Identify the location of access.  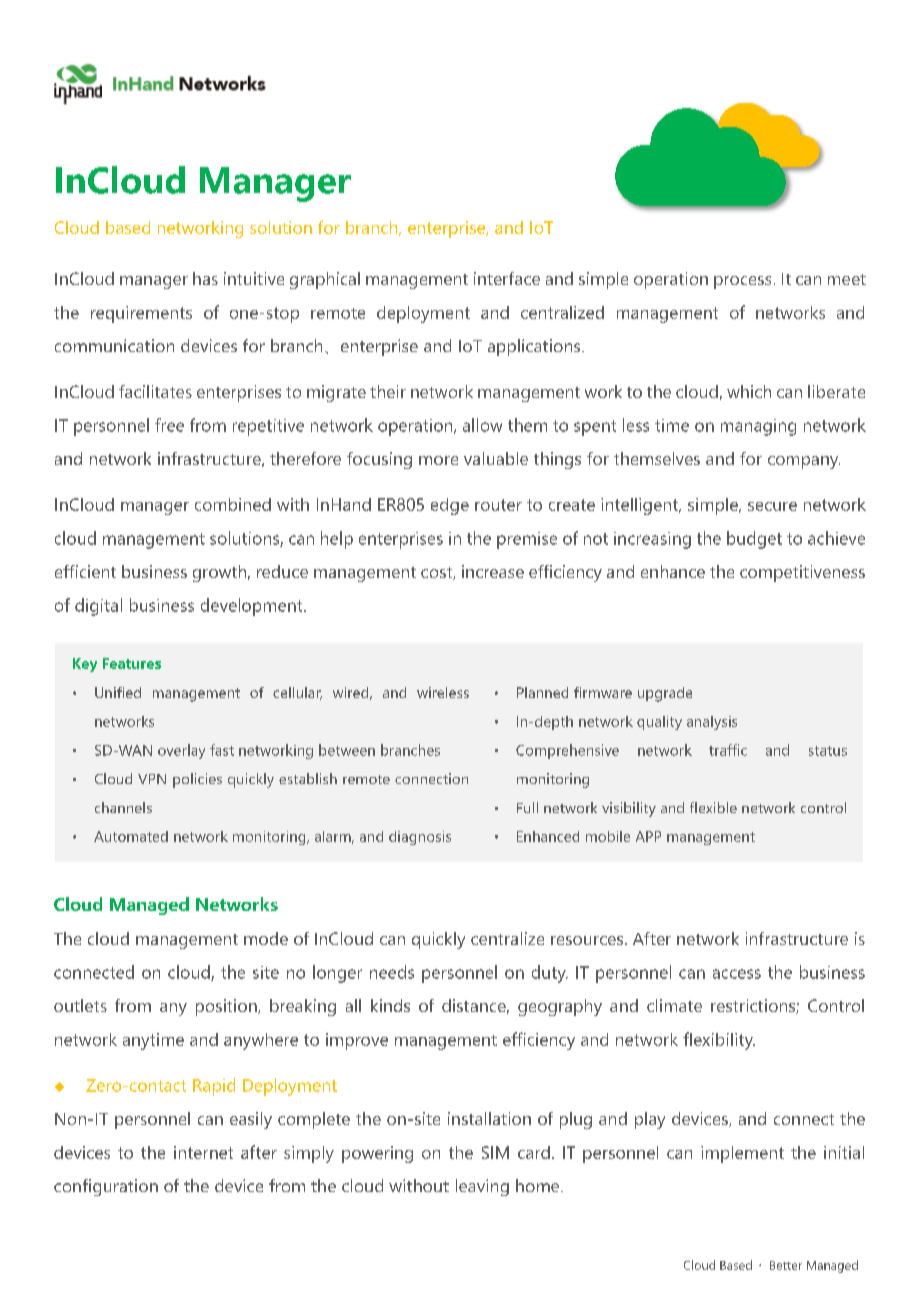
(737, 974).
